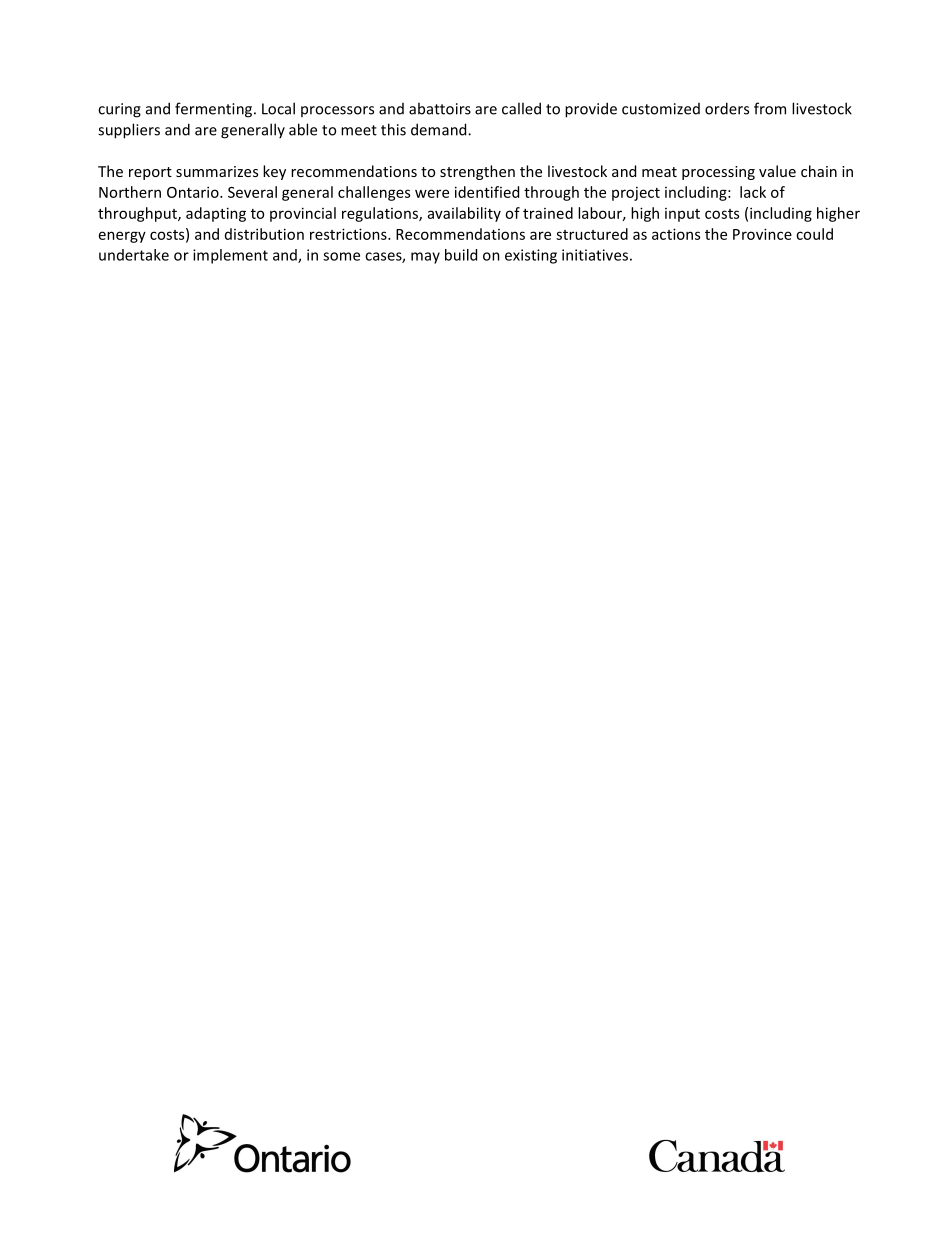  I want to click on suppliers, so click(129, 131).
